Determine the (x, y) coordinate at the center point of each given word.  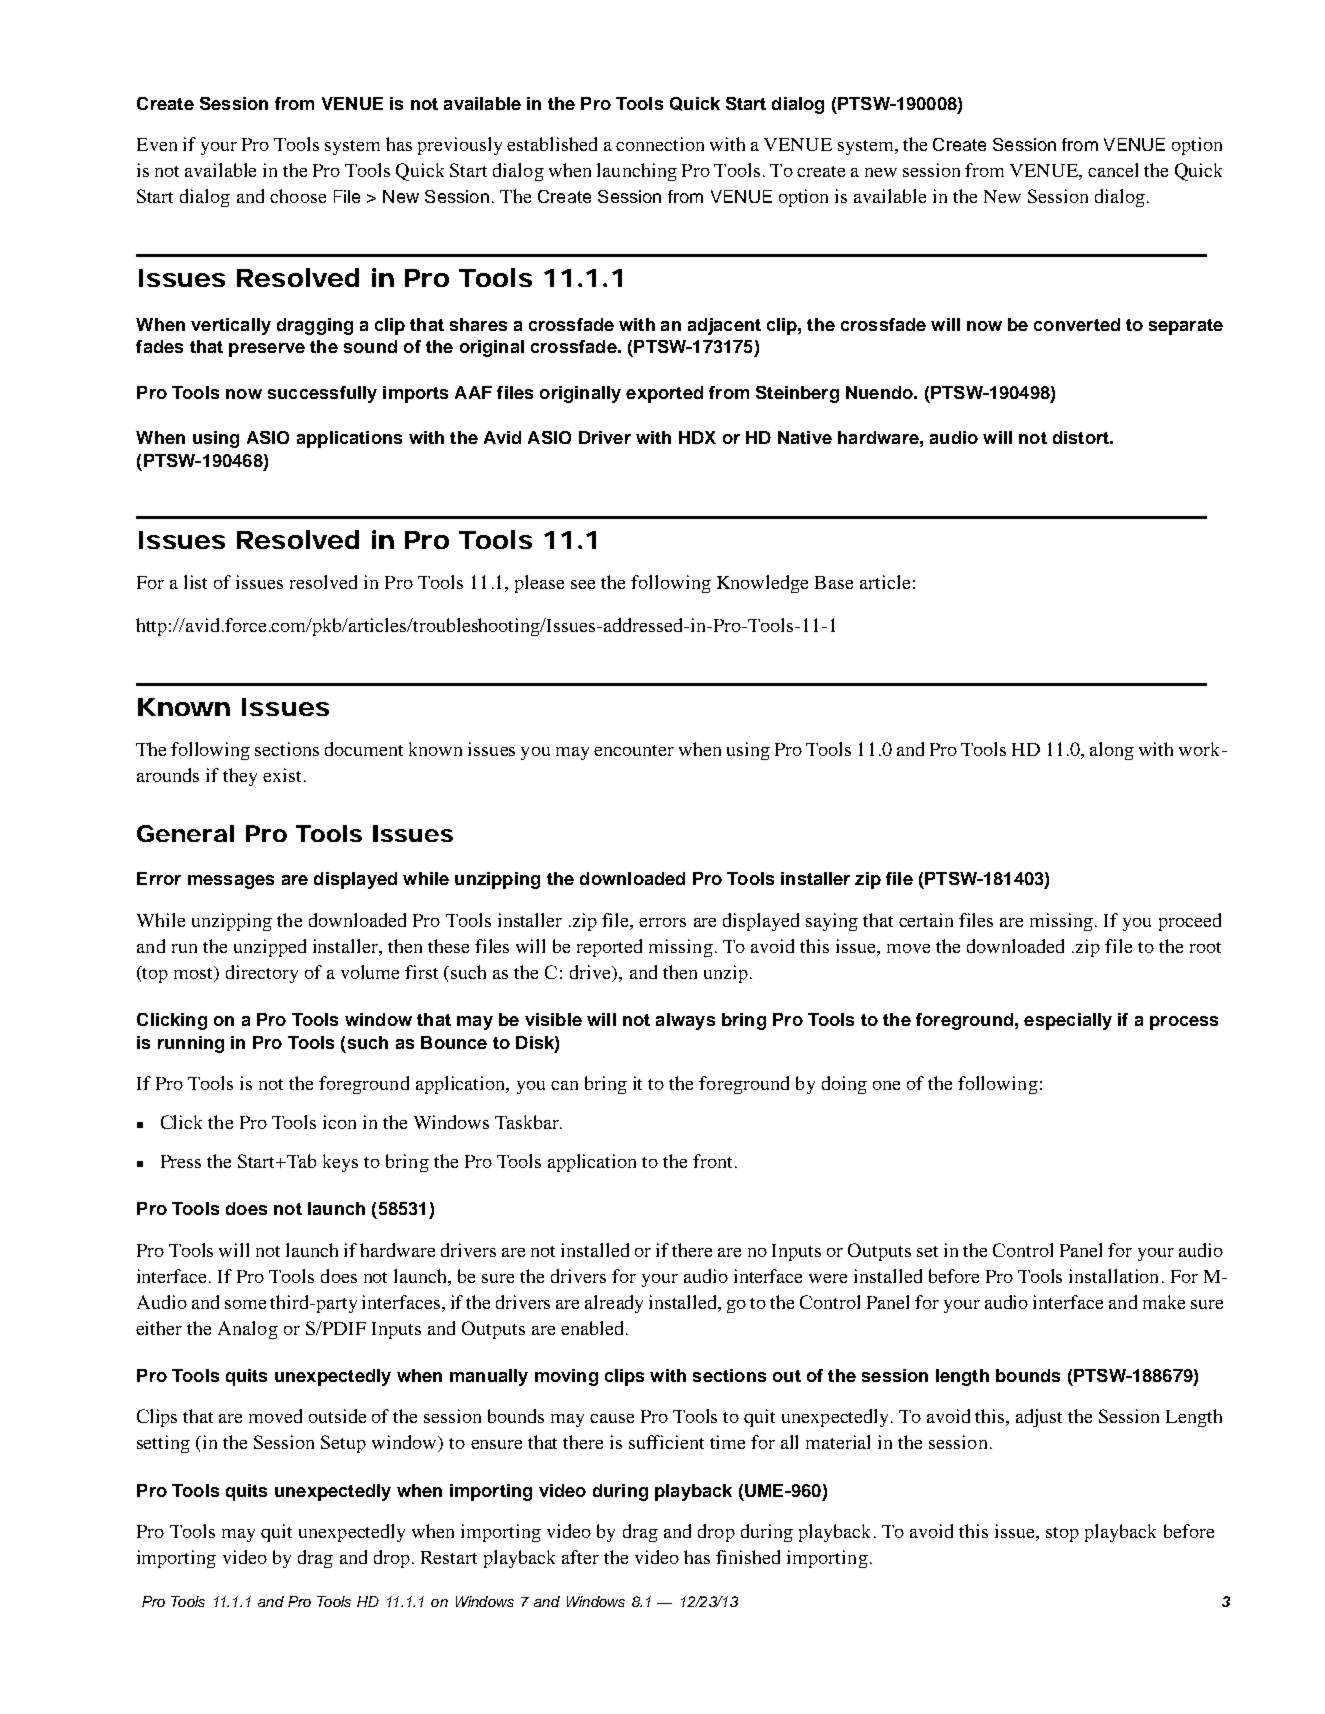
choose (298, 196)
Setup (343, 1444)
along (1112, 751)
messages (231, 882)
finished (748, 1557)
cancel (1113, 170)
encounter (634, 750)
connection (660, 144)
